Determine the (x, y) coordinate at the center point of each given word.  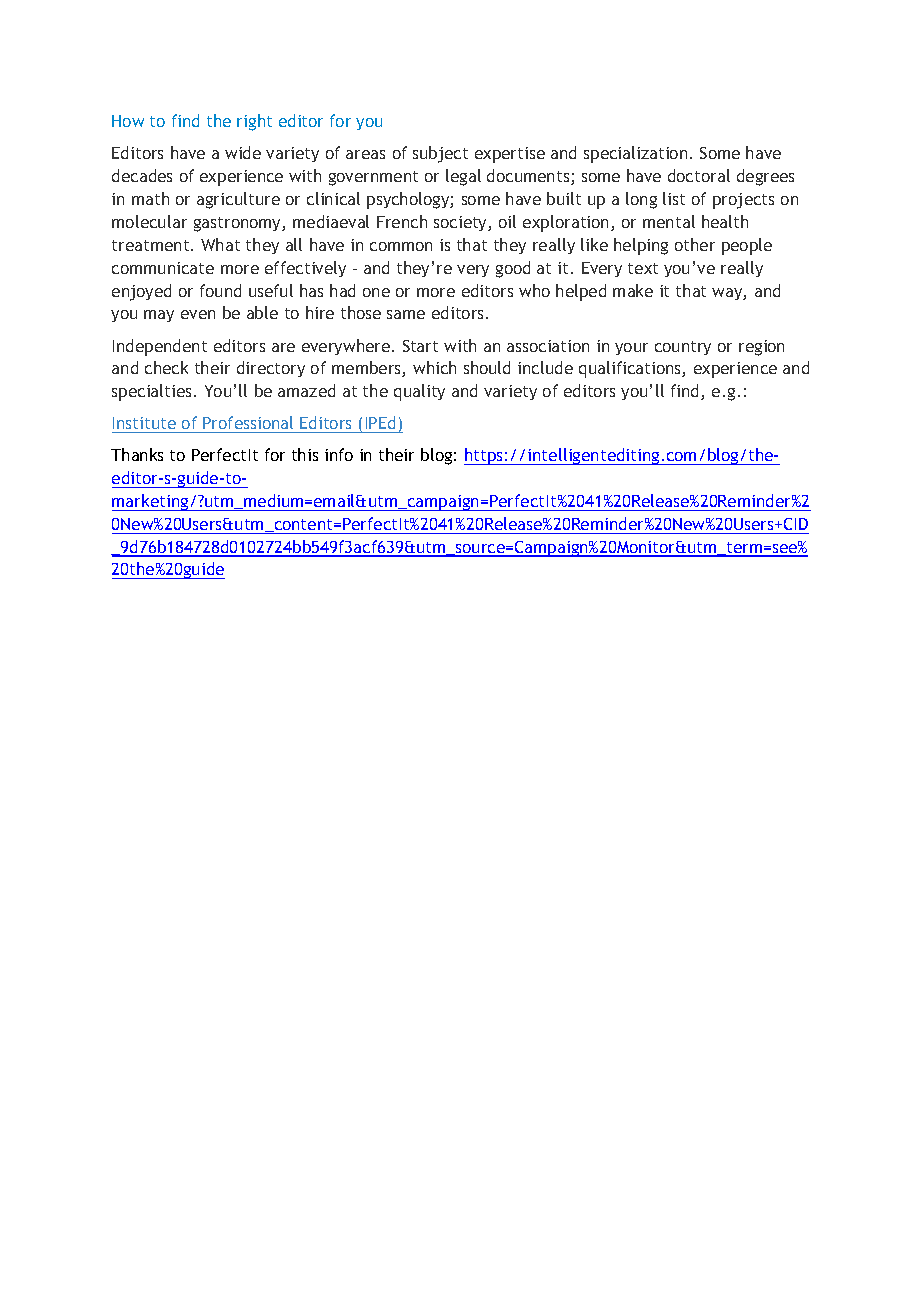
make (633, 290)
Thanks (137, 454)
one (376, 292)
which (434, 367)
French (402, 221)
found (220, 290)
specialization (635, 154)
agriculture (238, 200)
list (674, 198)
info (339, 454)
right (254, 122)
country (683, 348)
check (166, 367)
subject (440, 154)
